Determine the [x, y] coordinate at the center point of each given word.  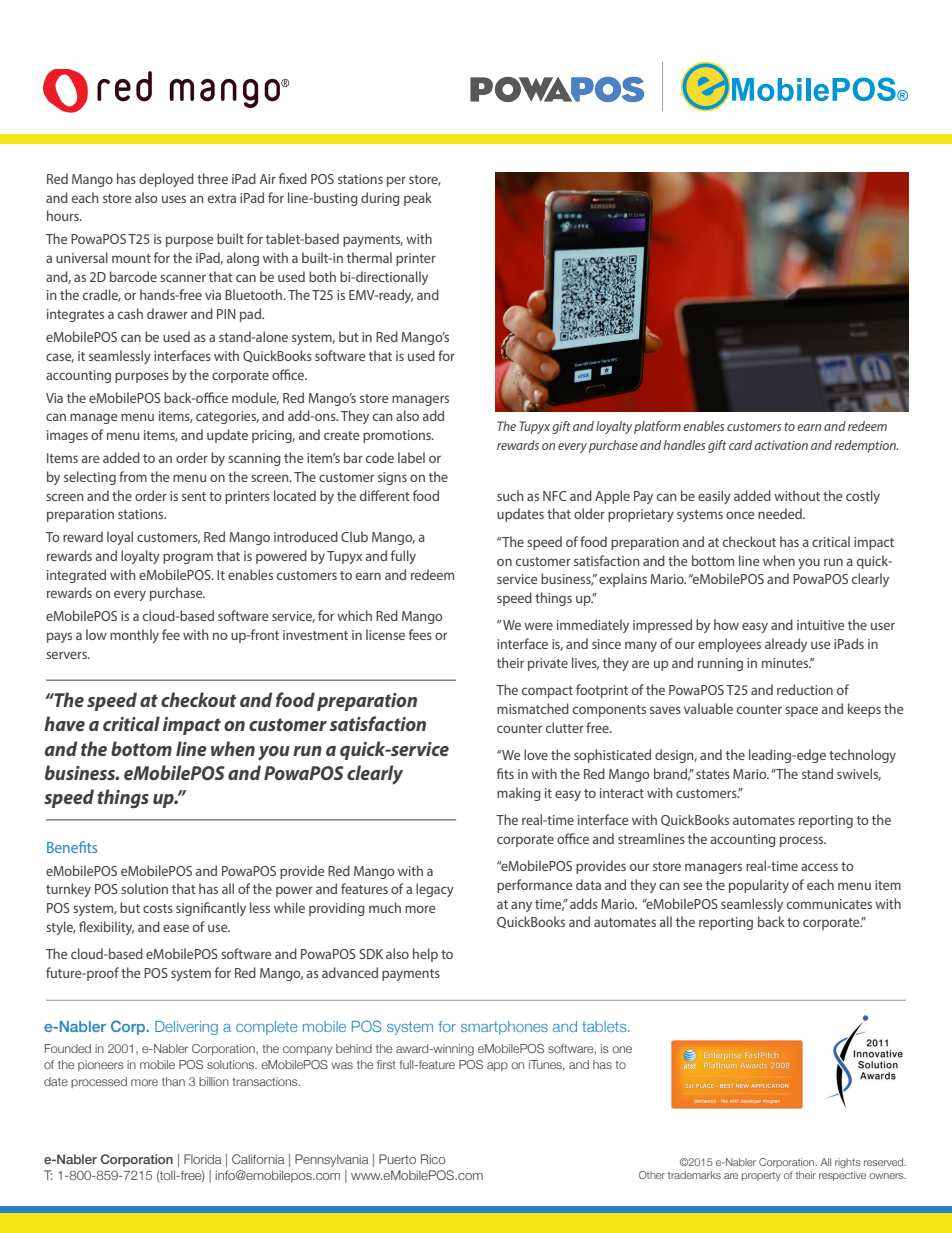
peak [418, 199]
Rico [433, 1159]
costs [158, 908]
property [761, 1176]
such [510, 495]
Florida [203, 1159]
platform [657, 427]
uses [174, 199]
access [819, 867]
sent [194, 496]
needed [781, 513]
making [519, 794]
